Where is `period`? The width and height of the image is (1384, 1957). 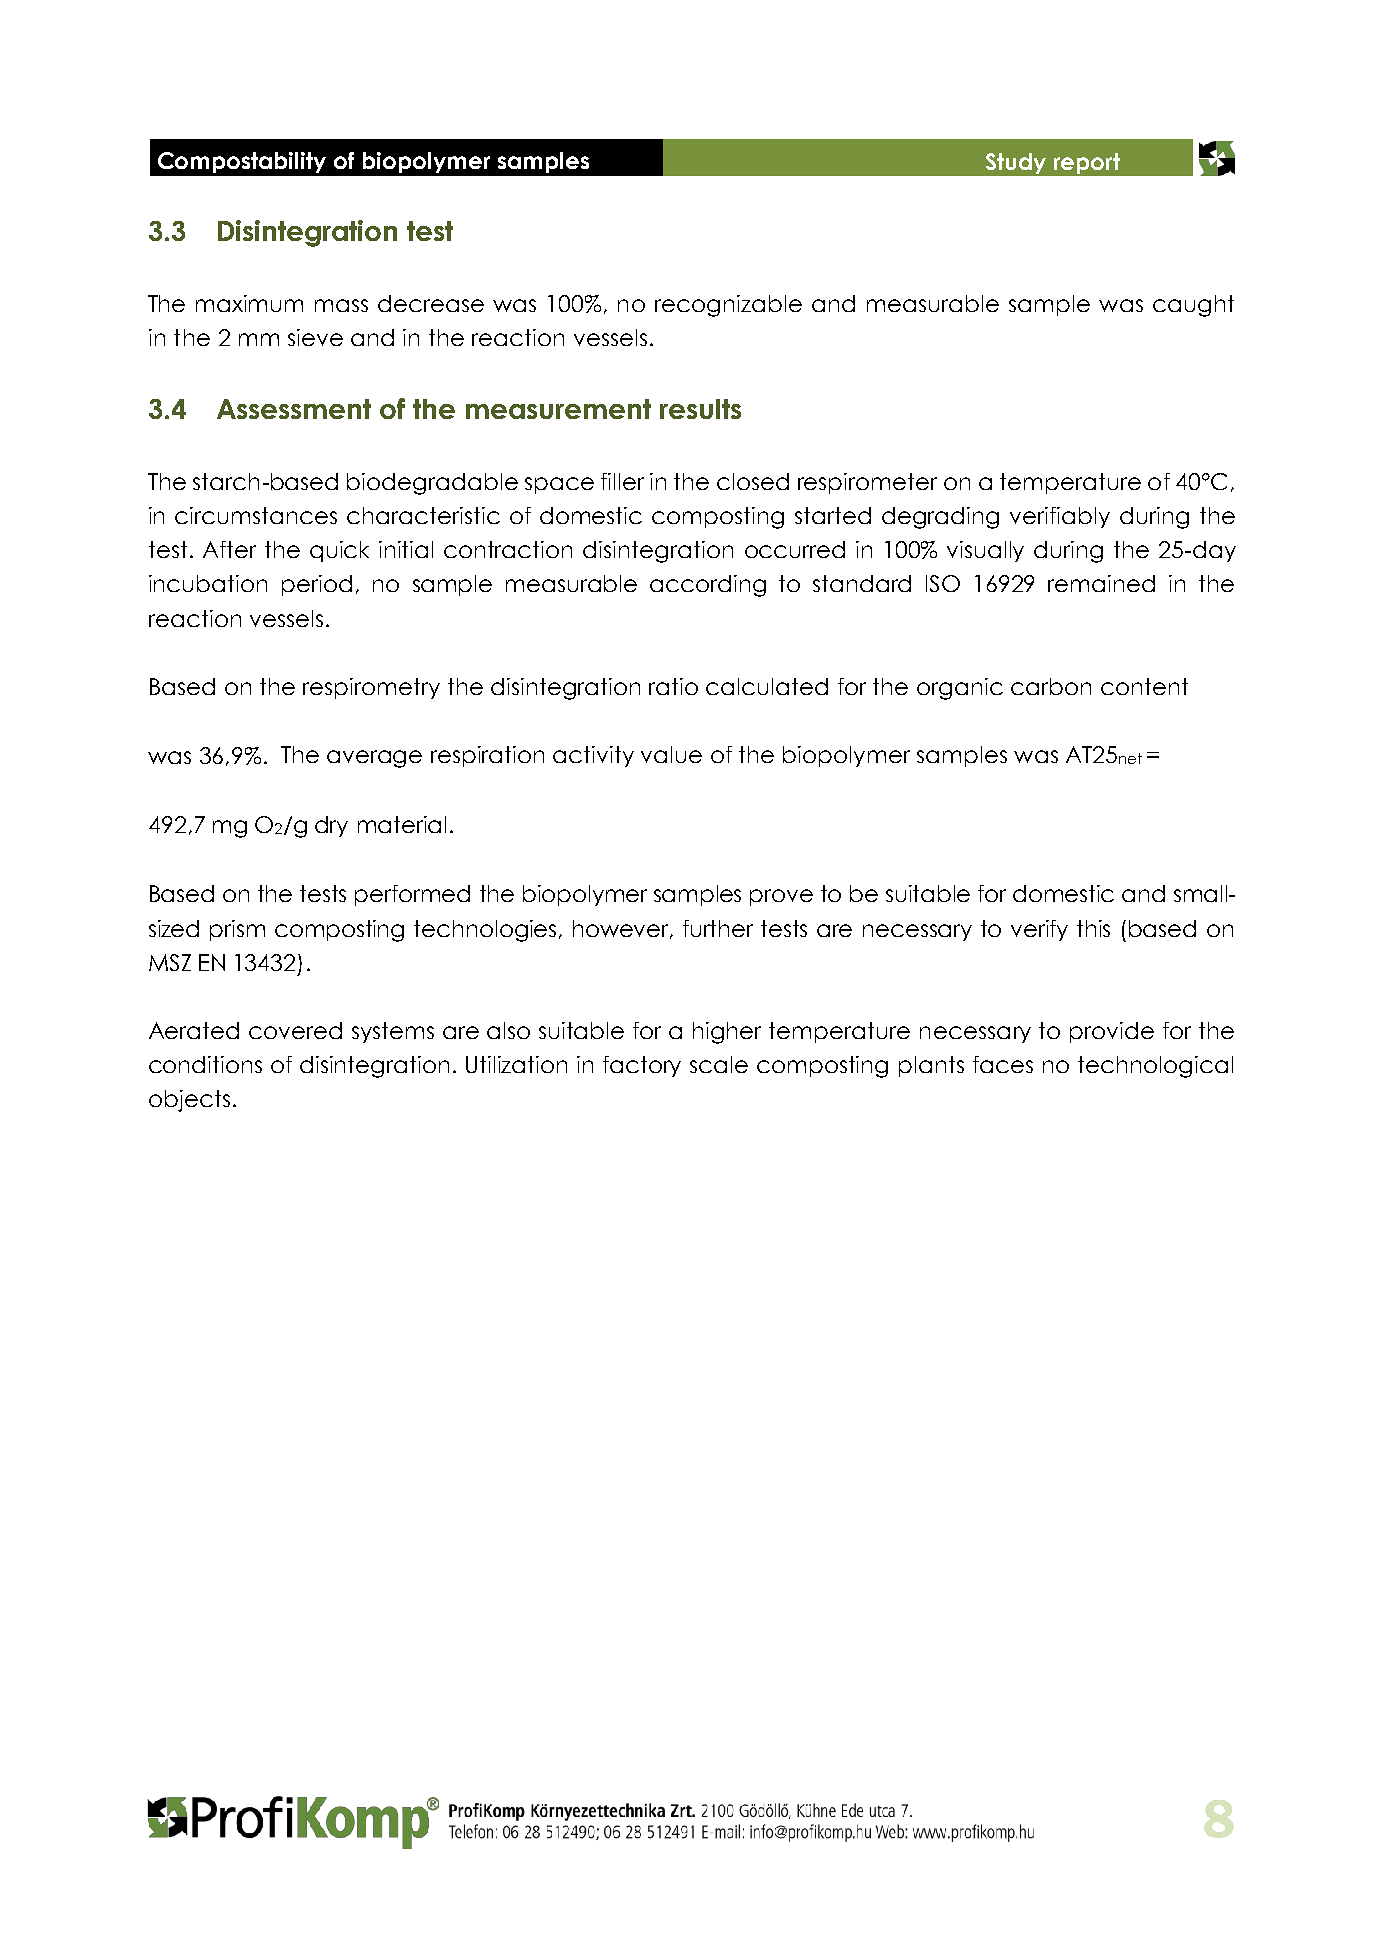
period is located at coordinates (317, 585).
